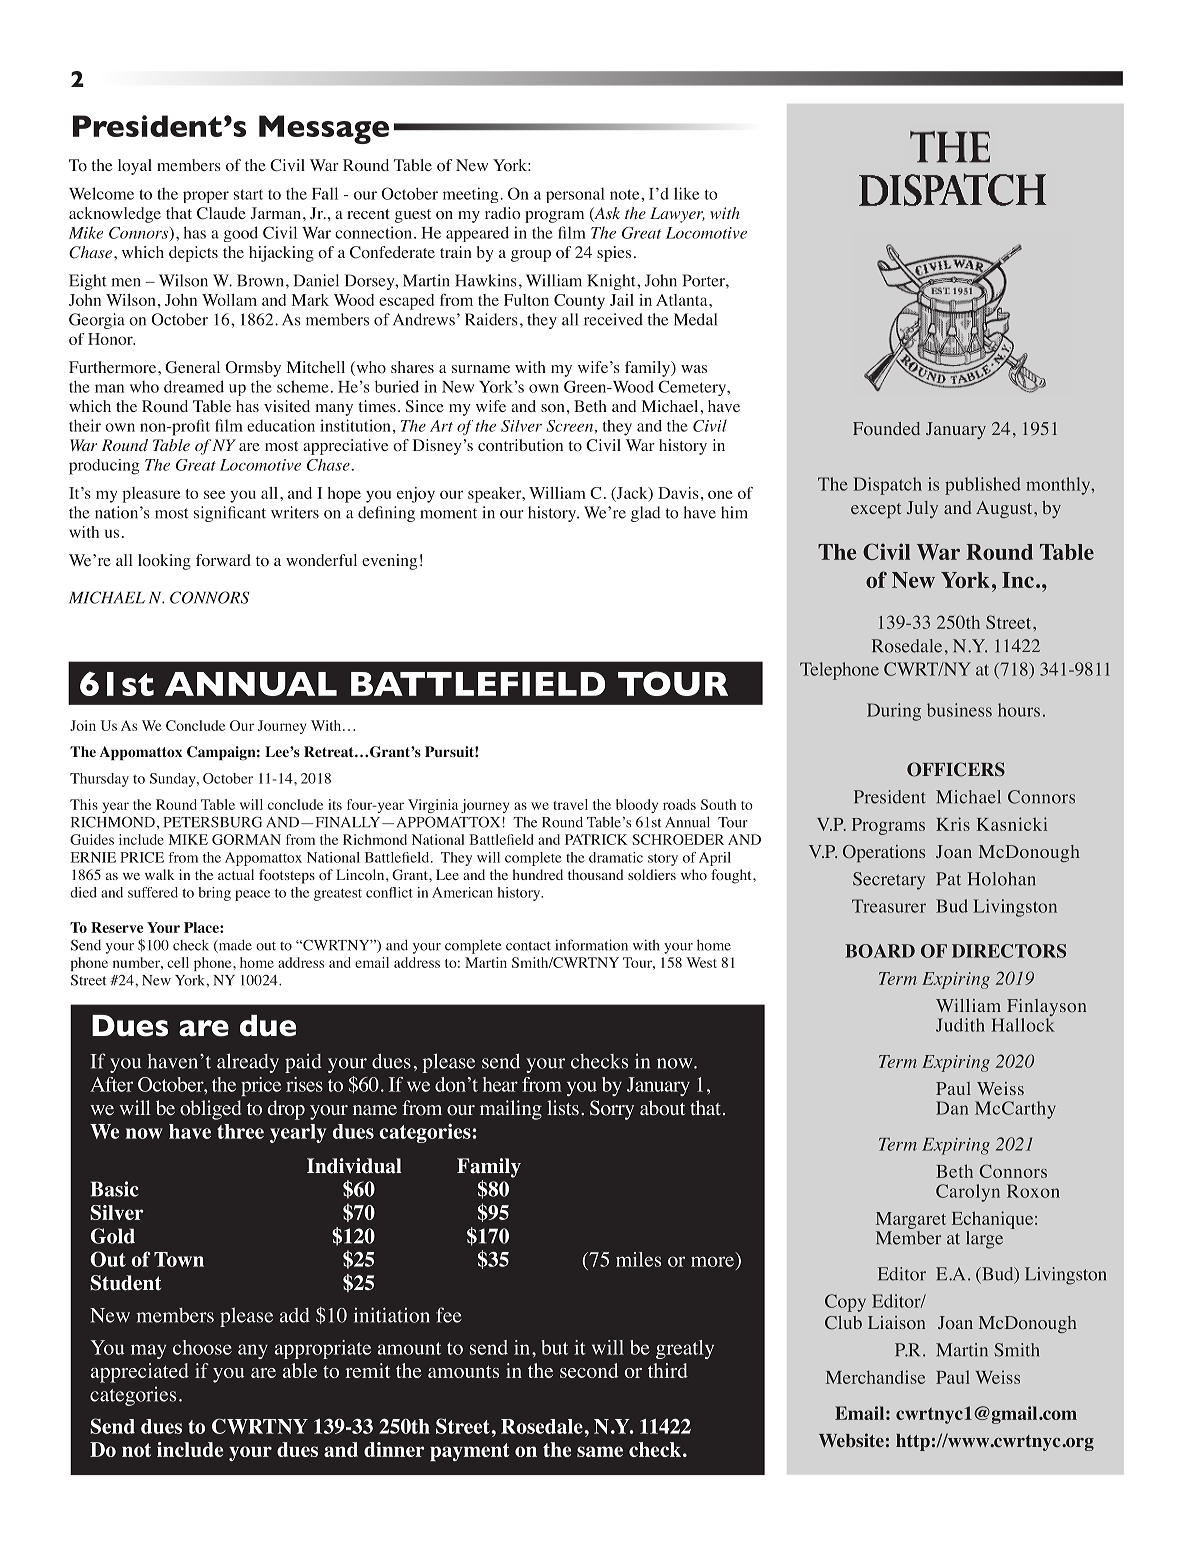 The image size is (1194, 1545). What do you see at coordinates (206, 197) in the screenshot?
I see `proper` at bounding box center [206, 197].
